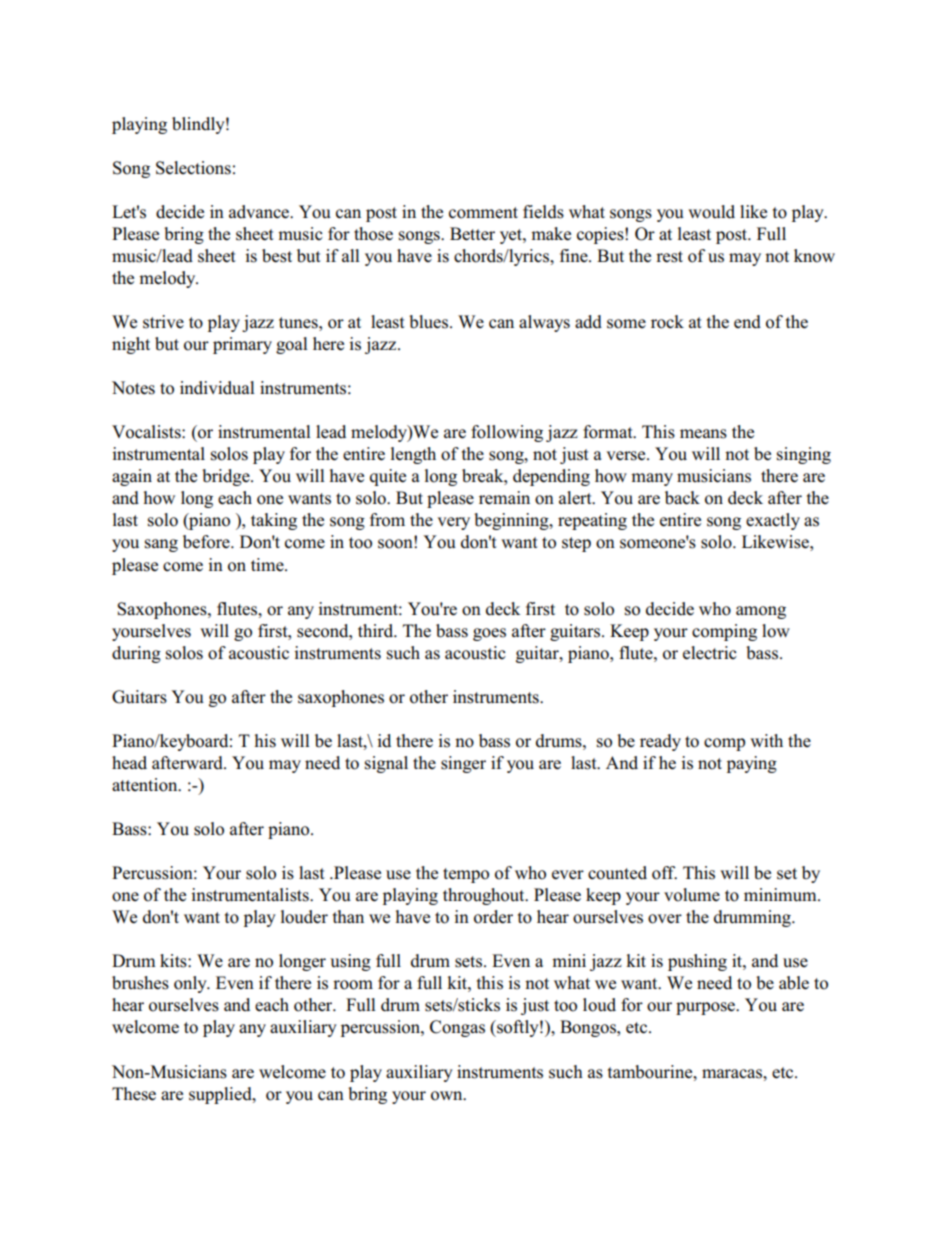  I want to click on throughout, so click(485, 896).
